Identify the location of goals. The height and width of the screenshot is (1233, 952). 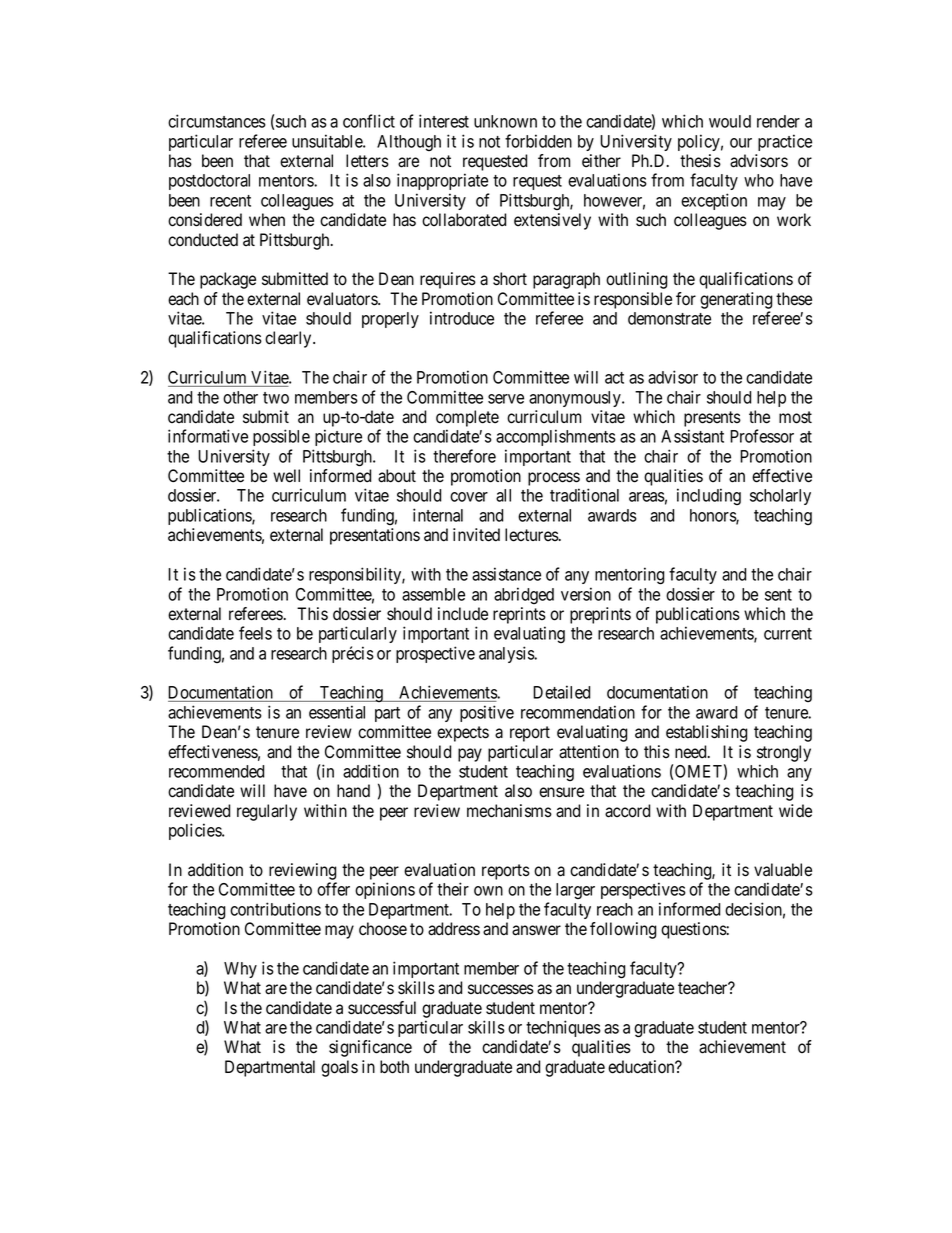
(339, 1068).
